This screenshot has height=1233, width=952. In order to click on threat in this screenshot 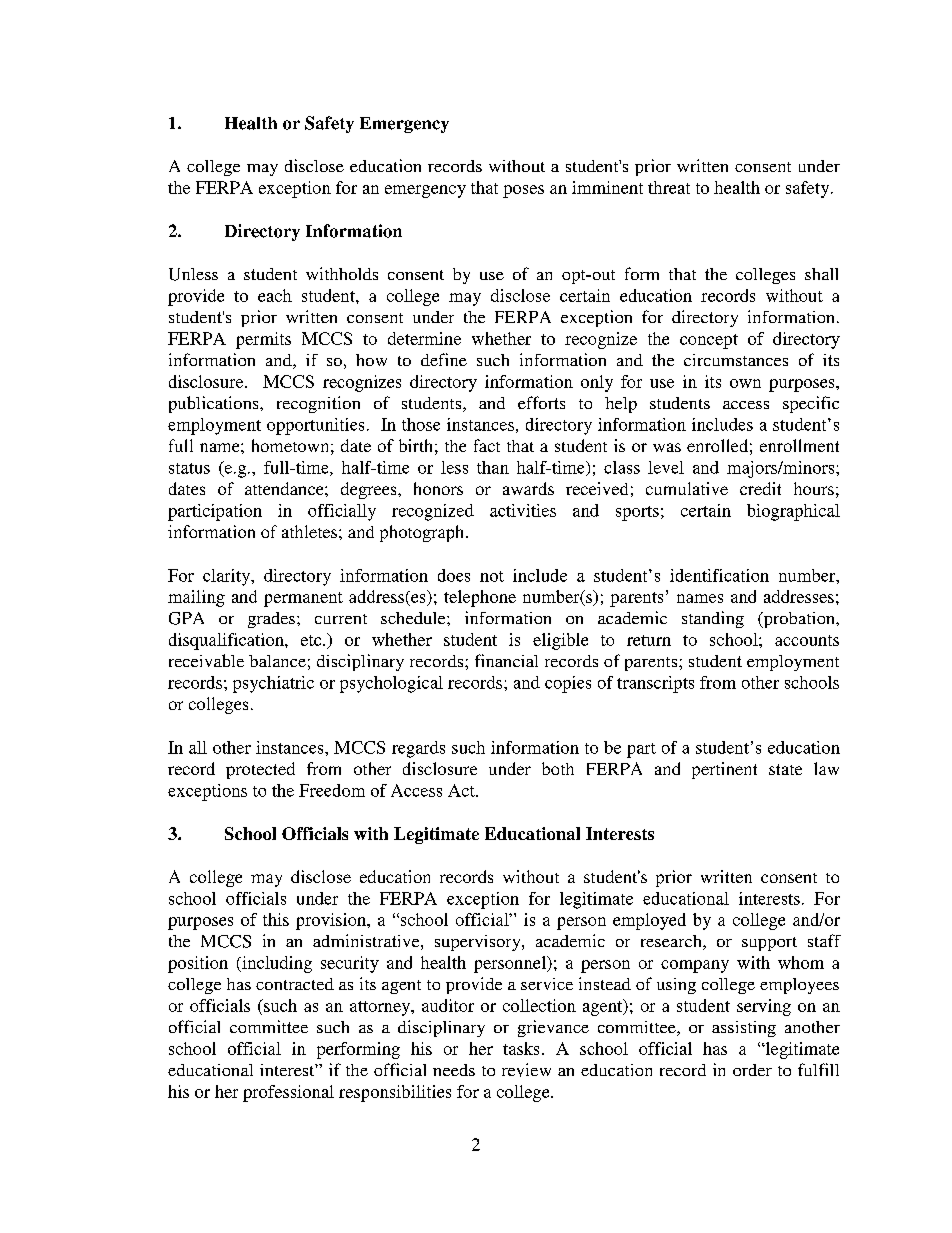, I will do `click(669, 187)`.
